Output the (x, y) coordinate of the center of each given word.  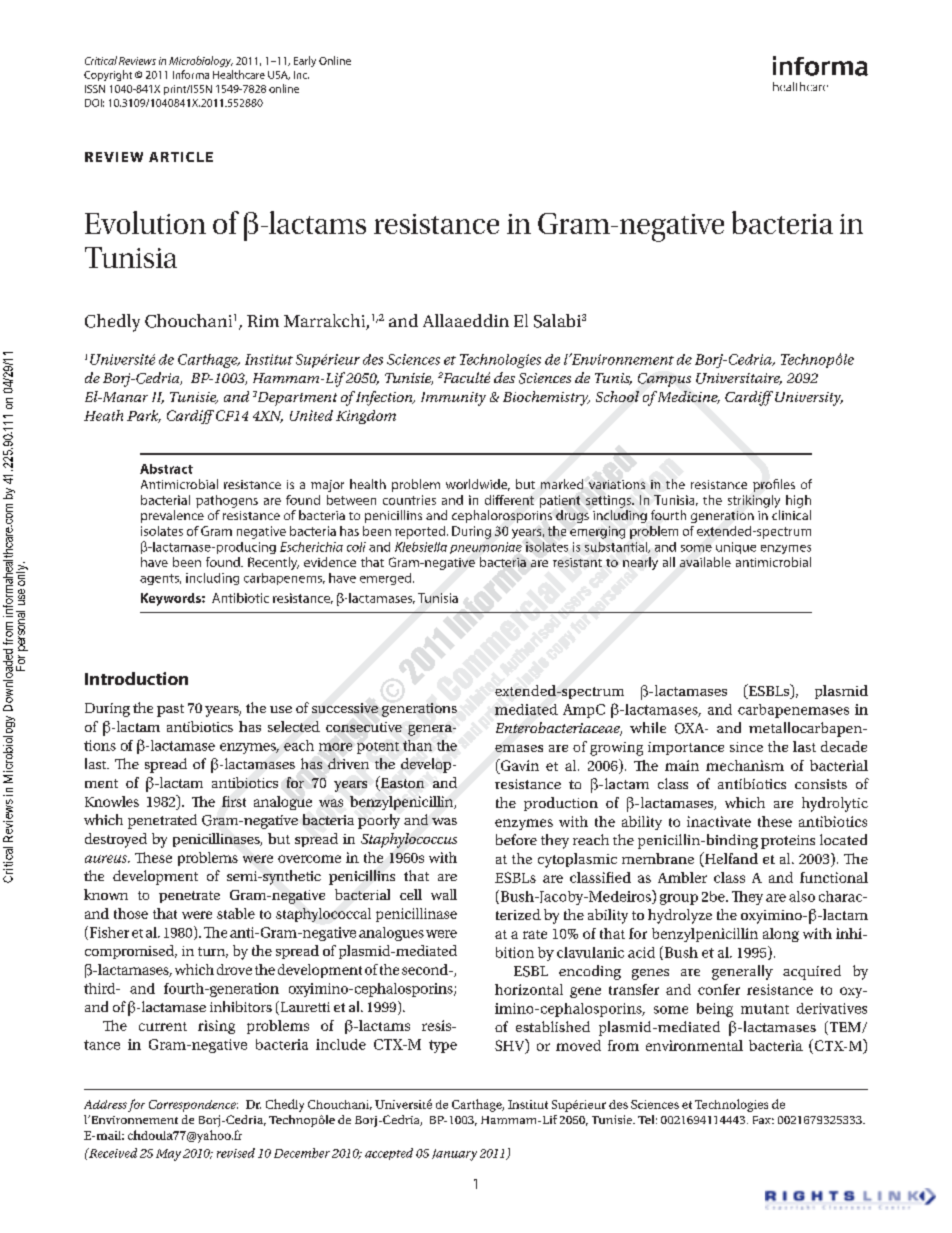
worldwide (478, 485)
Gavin (518, 765)
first (234, 801)
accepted (389, 1154)
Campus (664, 380)
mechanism (745, 765)
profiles (774, 485)
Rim (263, 321)
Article (181, 157)
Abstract (166, 469)
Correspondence (193, 1106)
